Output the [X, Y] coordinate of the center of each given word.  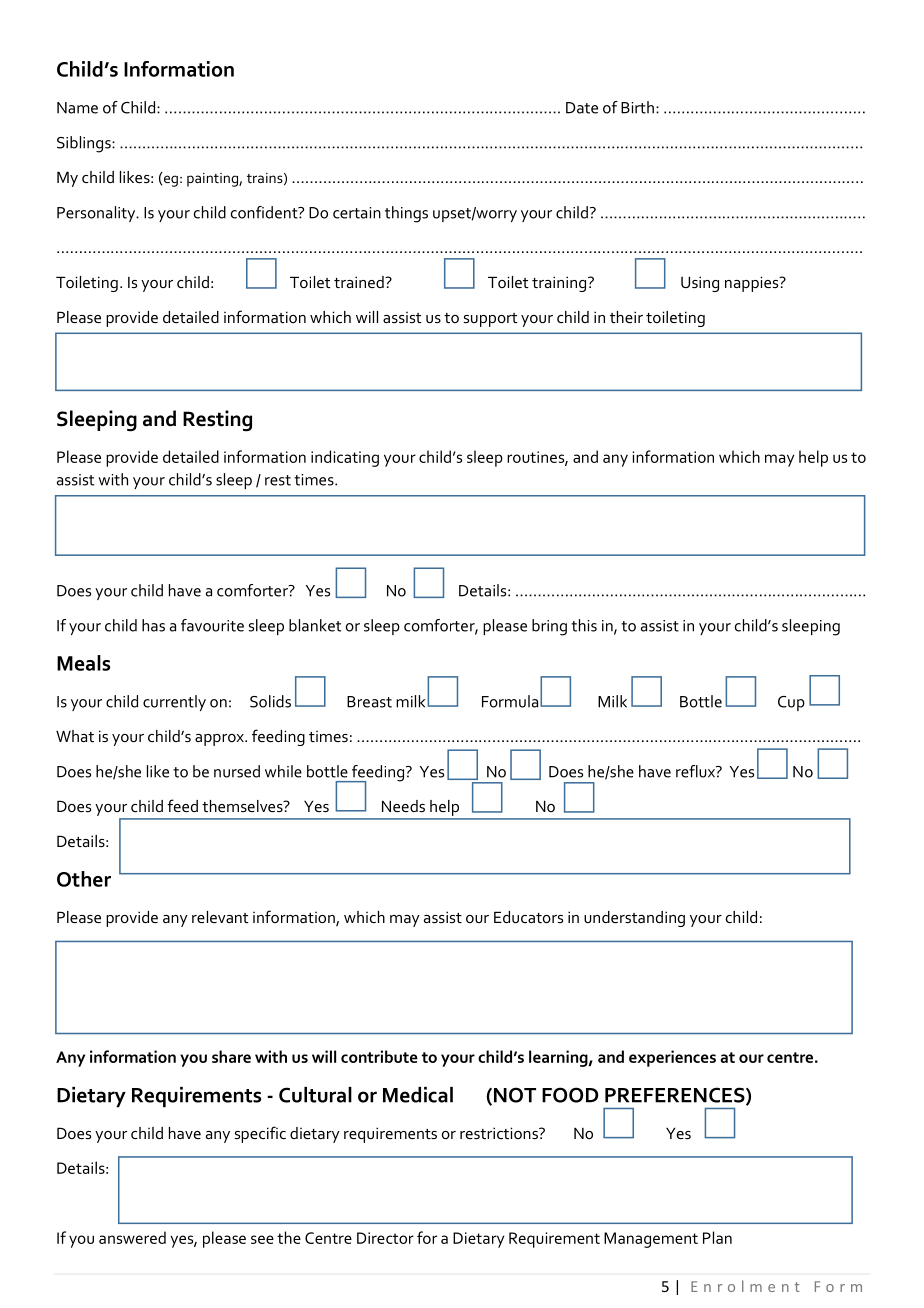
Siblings [85, 144]
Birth [637, 107]
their [626, 317]
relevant [220, 917]
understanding [634, 919]
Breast [369, 702]
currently [174, 703]
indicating [345, 458]
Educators [528, 917]
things [406, 214]
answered [132, 1237]
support [491, 320]
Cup [791, 703]
